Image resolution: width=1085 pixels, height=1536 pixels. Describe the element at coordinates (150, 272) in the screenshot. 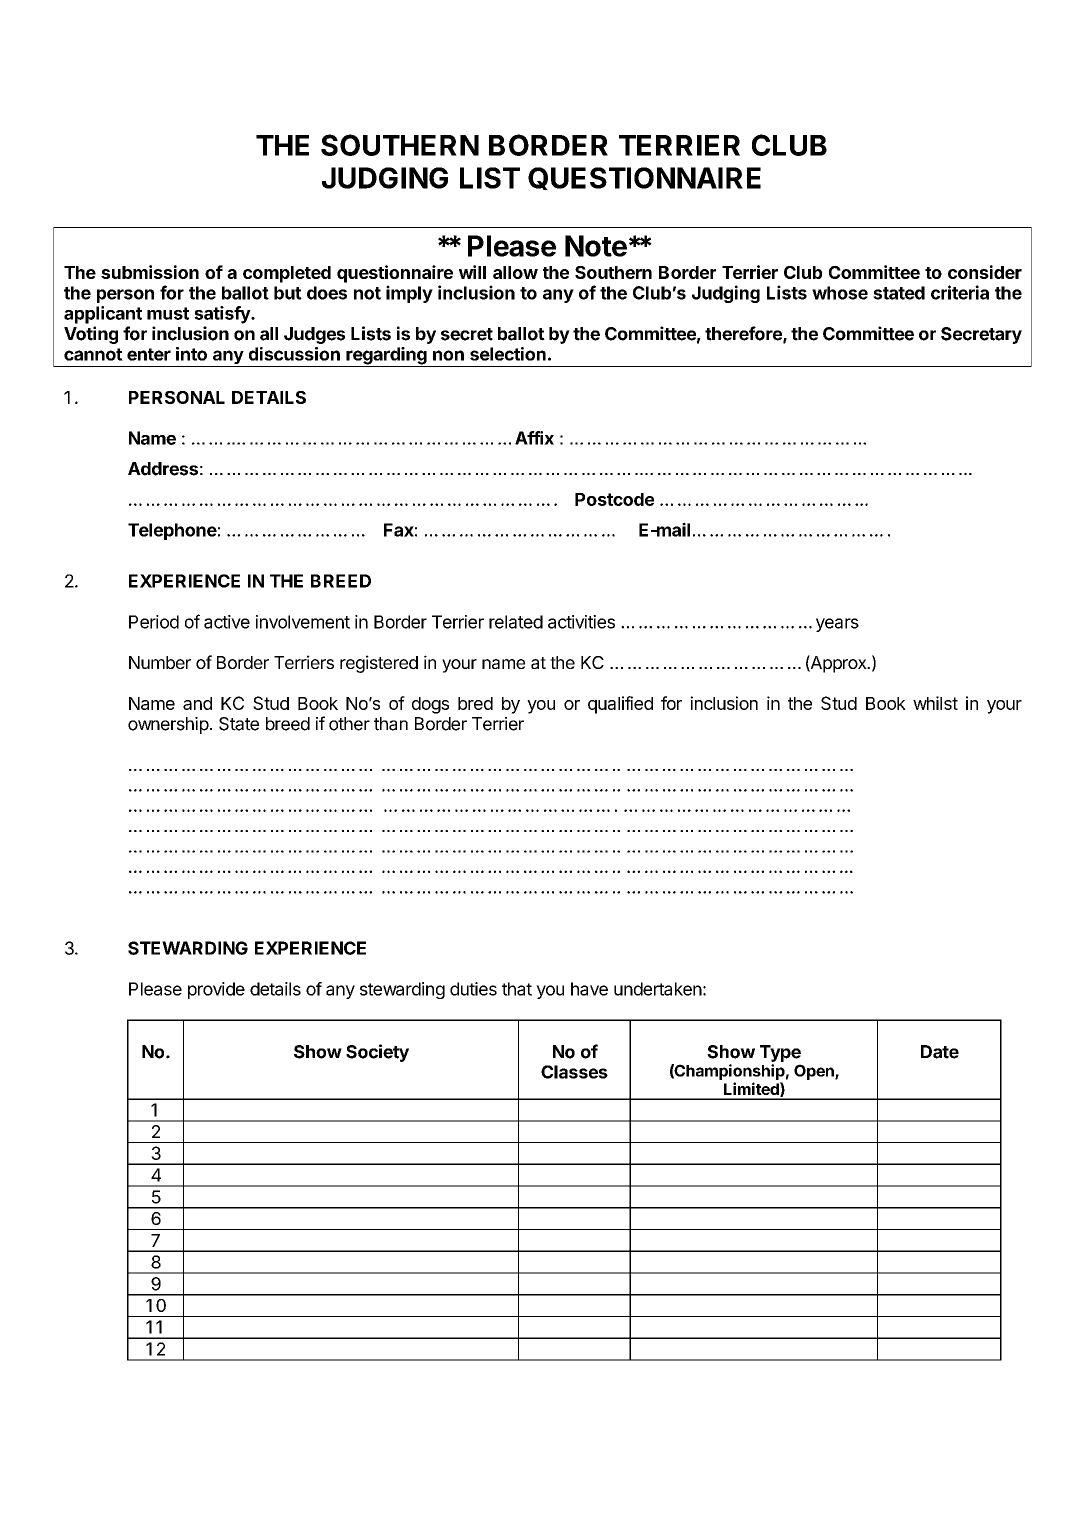

I see `submission` at that location.
